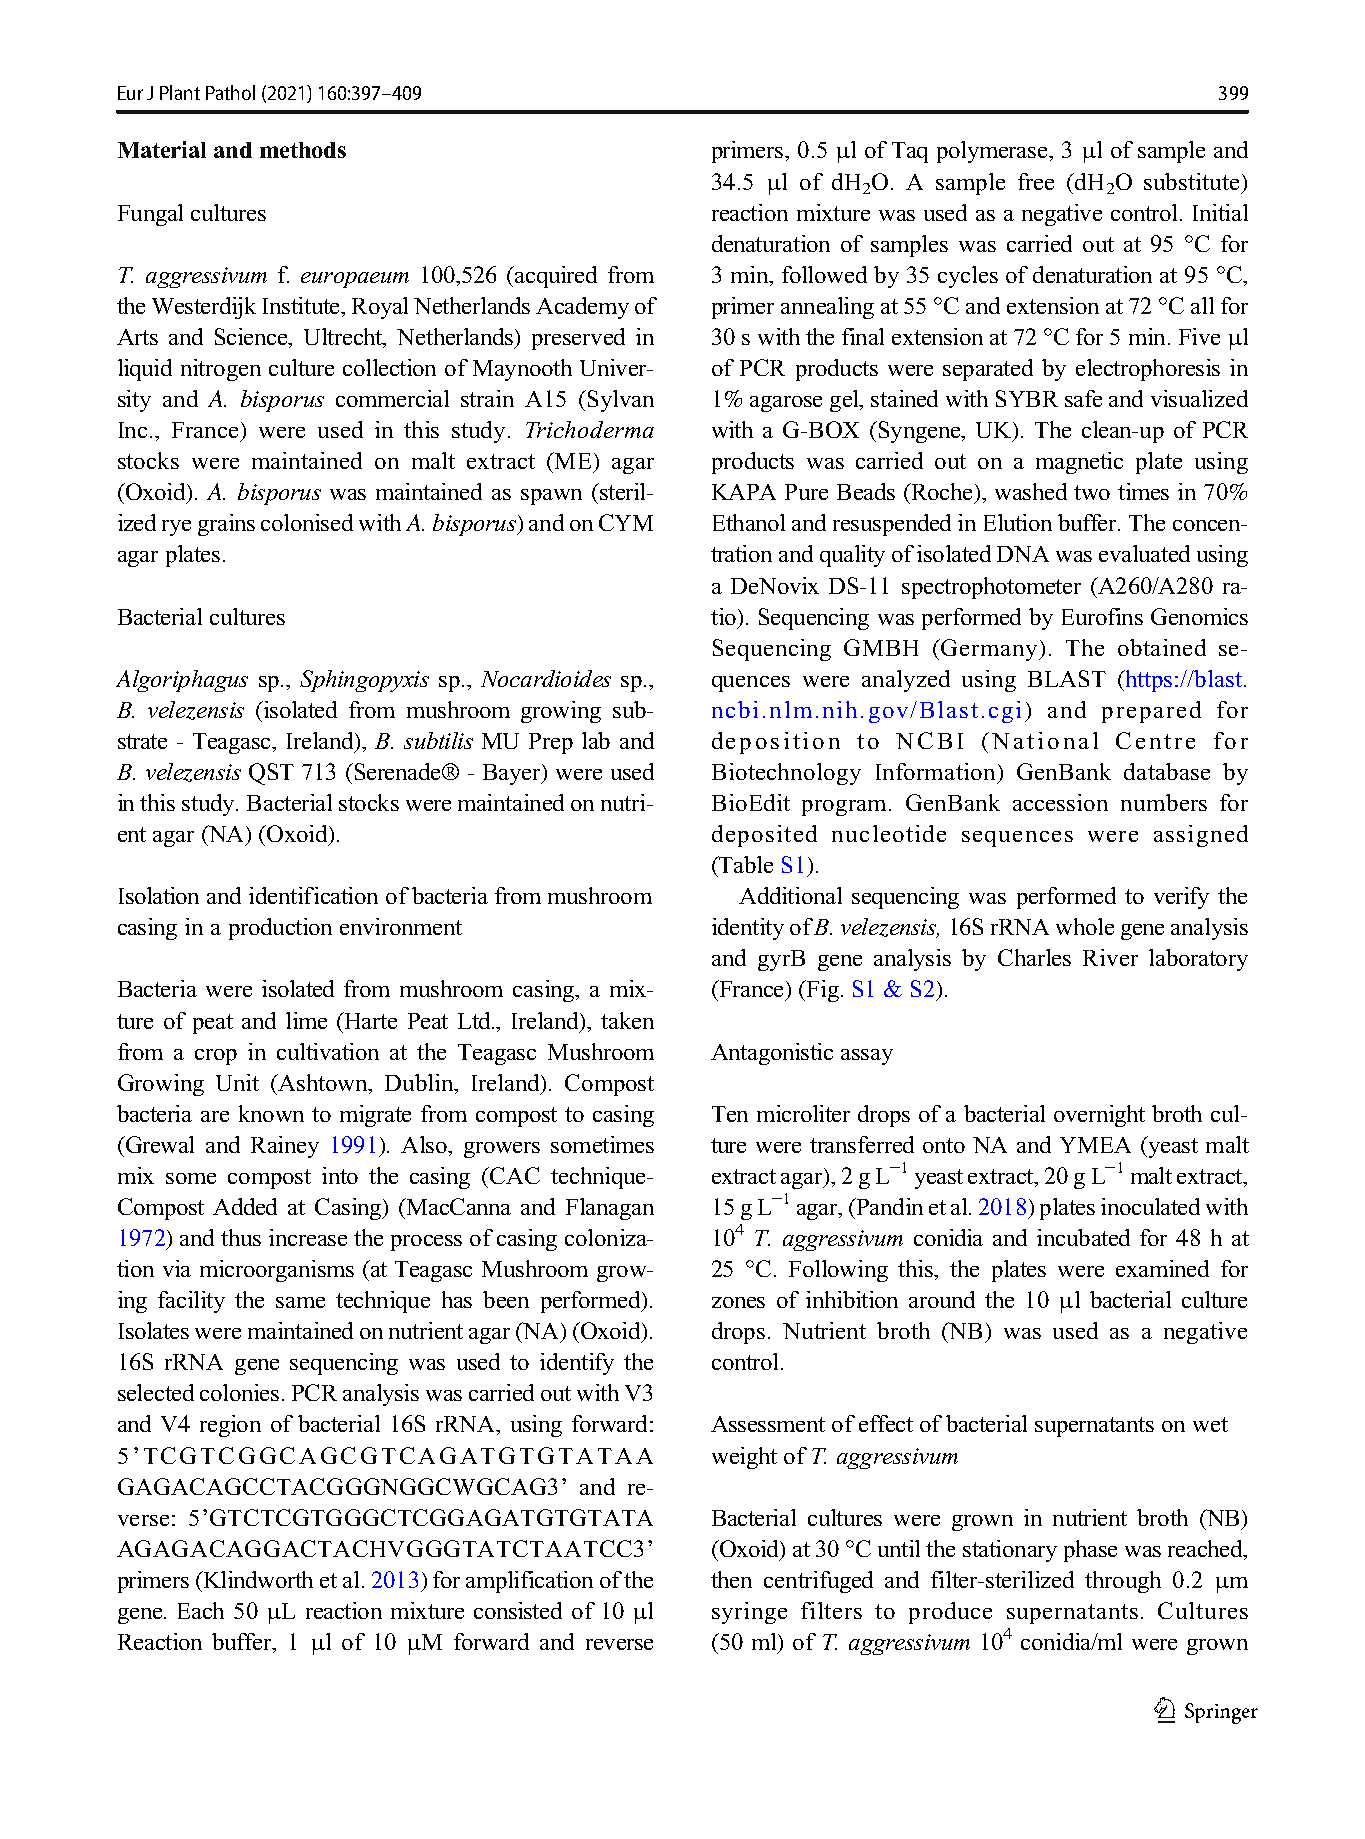 The height and width of the screenshot is (1839, 1365). Describe the element at coordinates (749, 522) in the screenshot. I see `Ethanol` at that location.
